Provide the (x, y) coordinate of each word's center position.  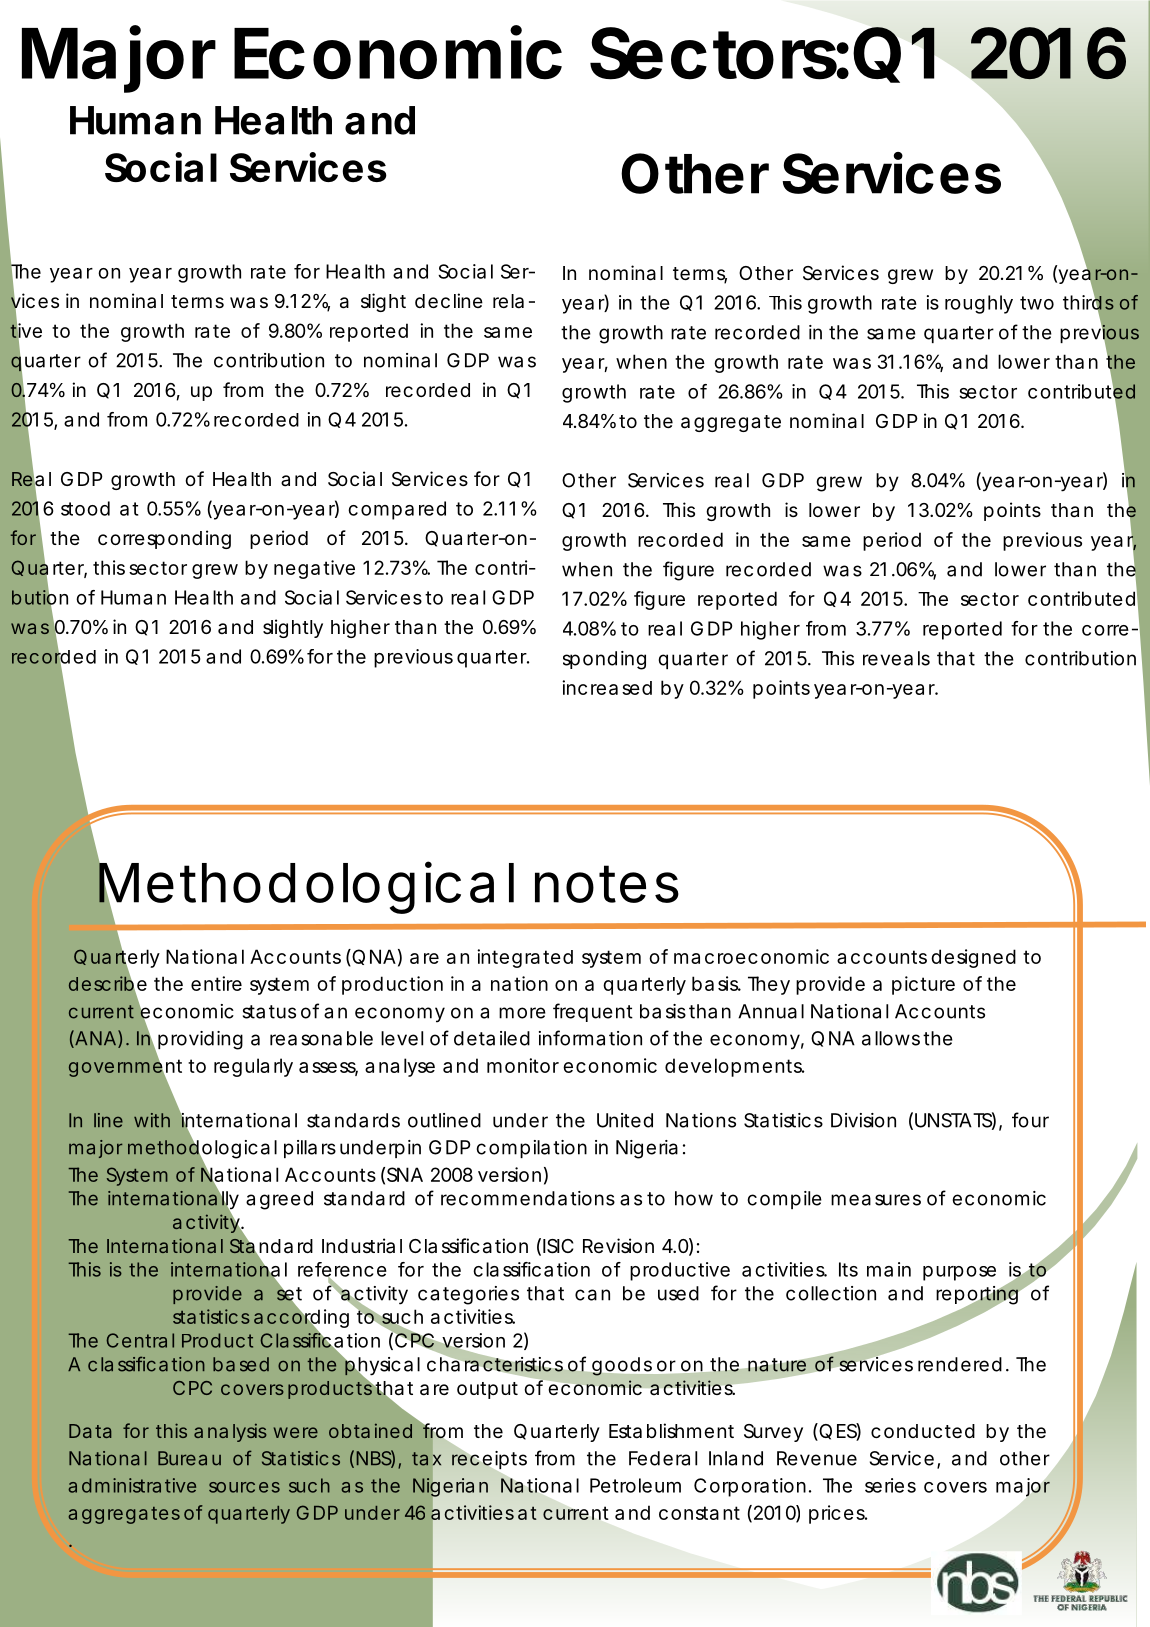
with (152, 1120)
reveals (896, 658)
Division (863, 1120)
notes (607, 884)
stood (85, 508)
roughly (979, 304)
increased (607, 687)
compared (397, 510)
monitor (523, 1065)
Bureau (189, 1458)
